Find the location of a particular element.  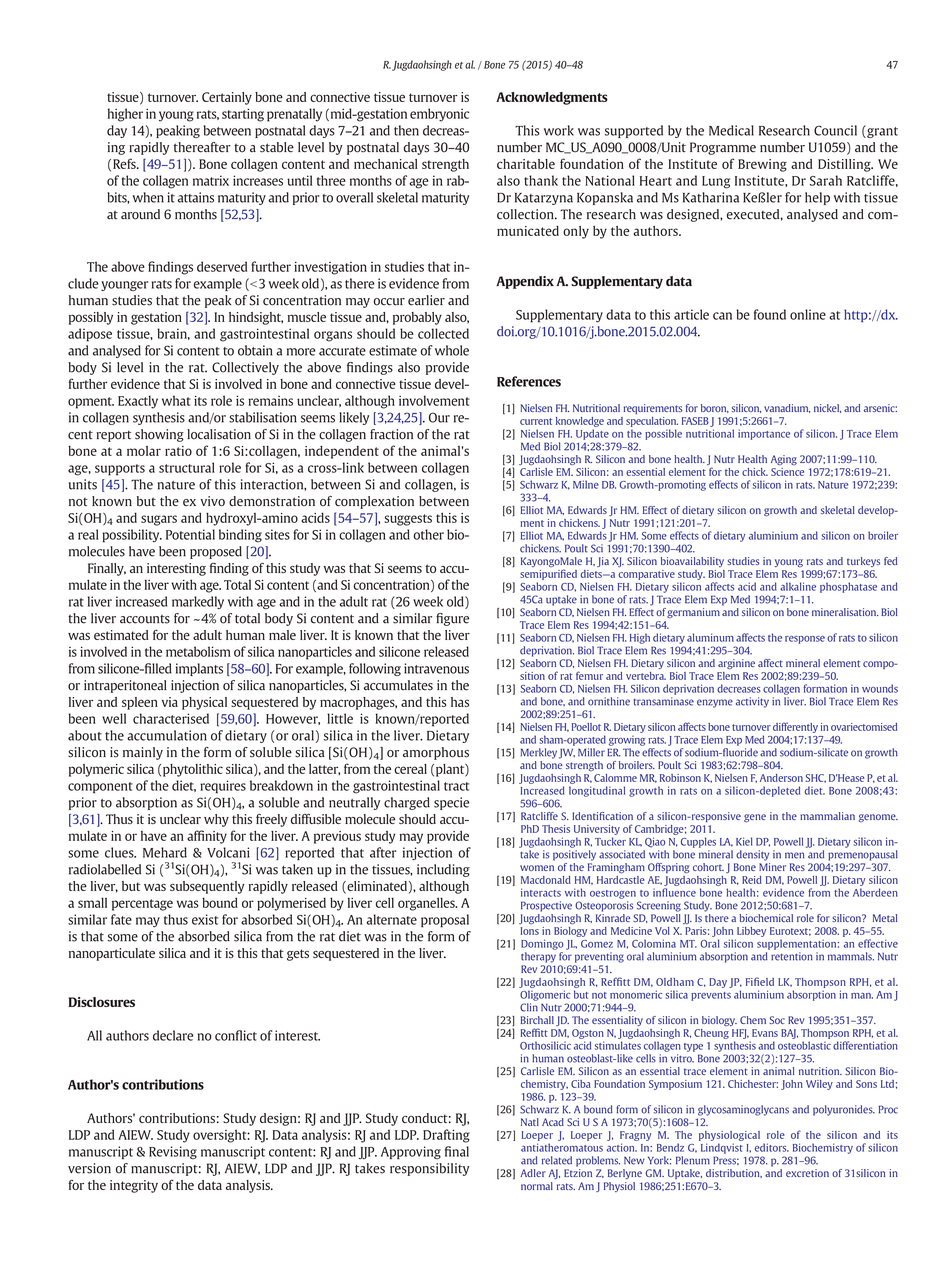

metabolism is located at coordinates (198, 651).
